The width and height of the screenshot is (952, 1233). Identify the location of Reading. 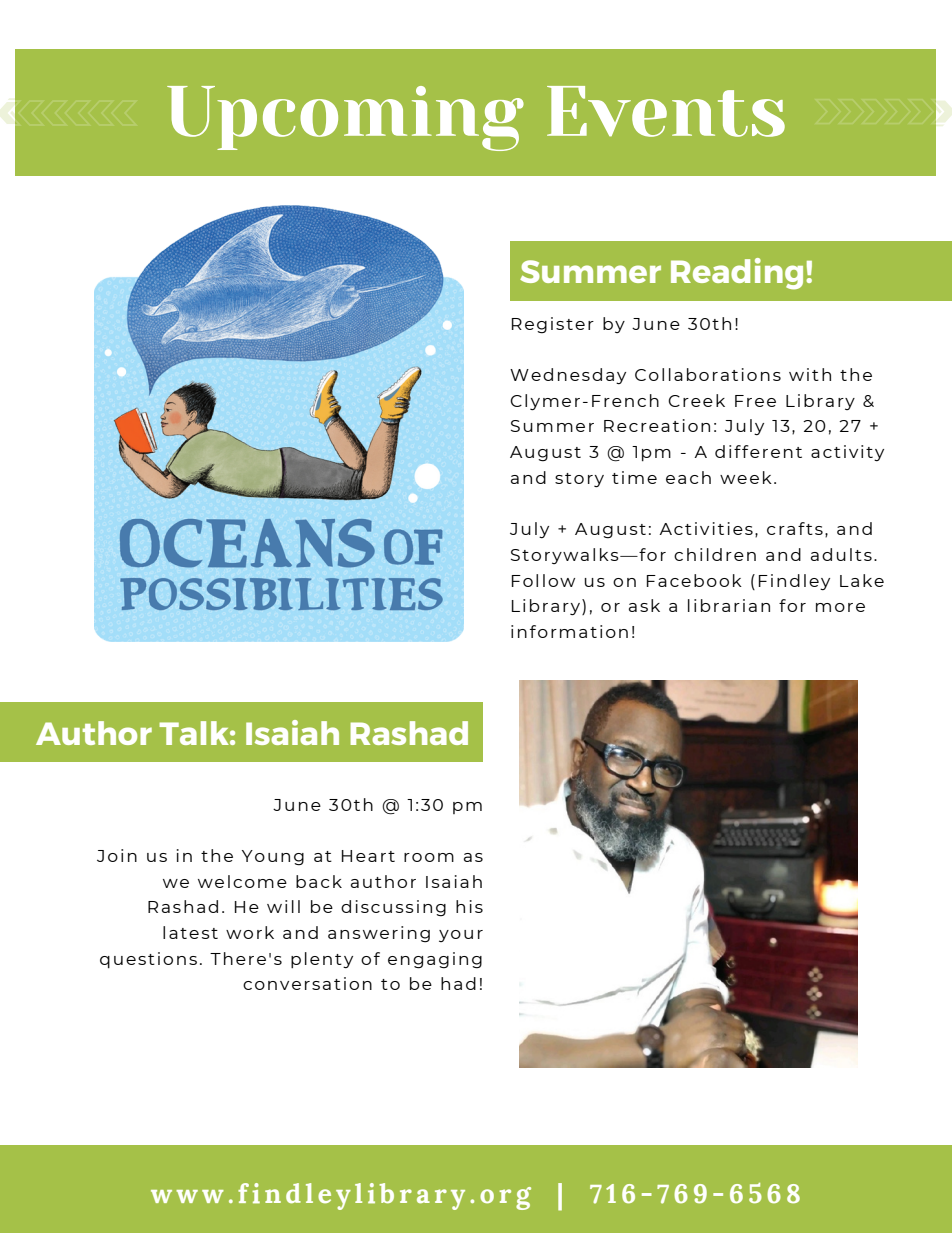
(737, 274).
